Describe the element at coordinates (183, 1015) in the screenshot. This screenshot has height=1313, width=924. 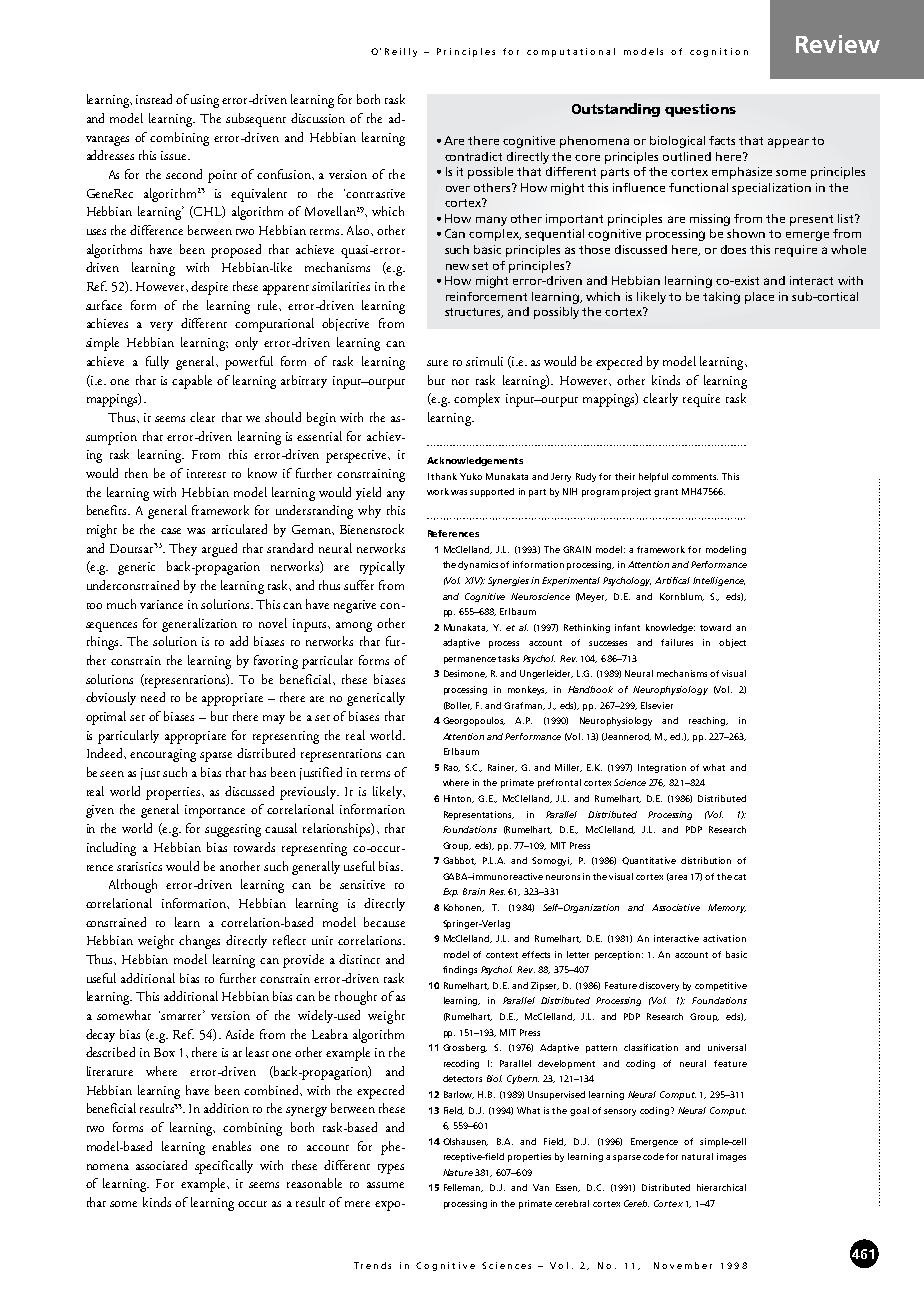
I see `smarter` at that location.
